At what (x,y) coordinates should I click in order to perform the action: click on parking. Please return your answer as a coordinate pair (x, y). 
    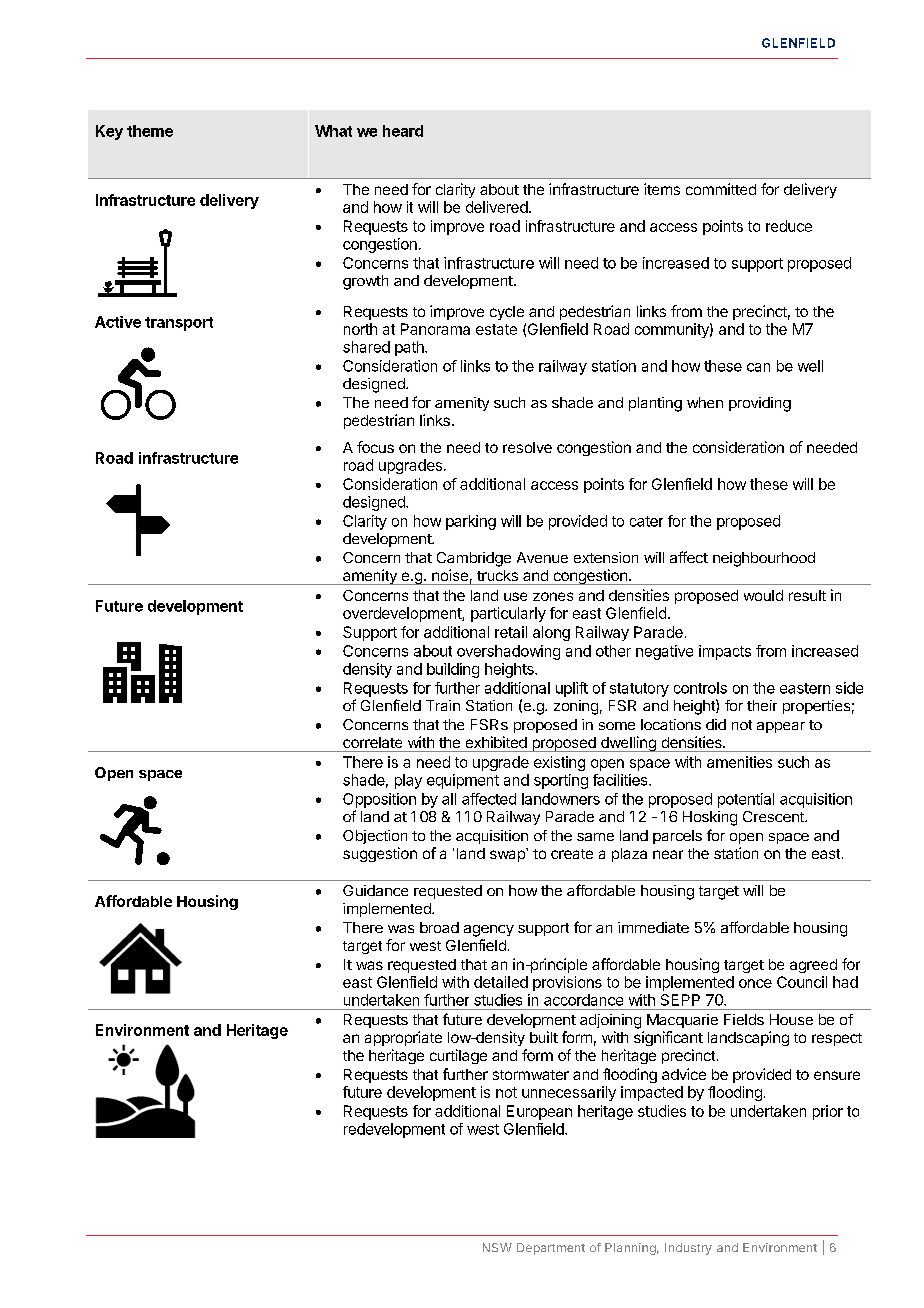
    Looking at the image, I should click on (471, 522).
